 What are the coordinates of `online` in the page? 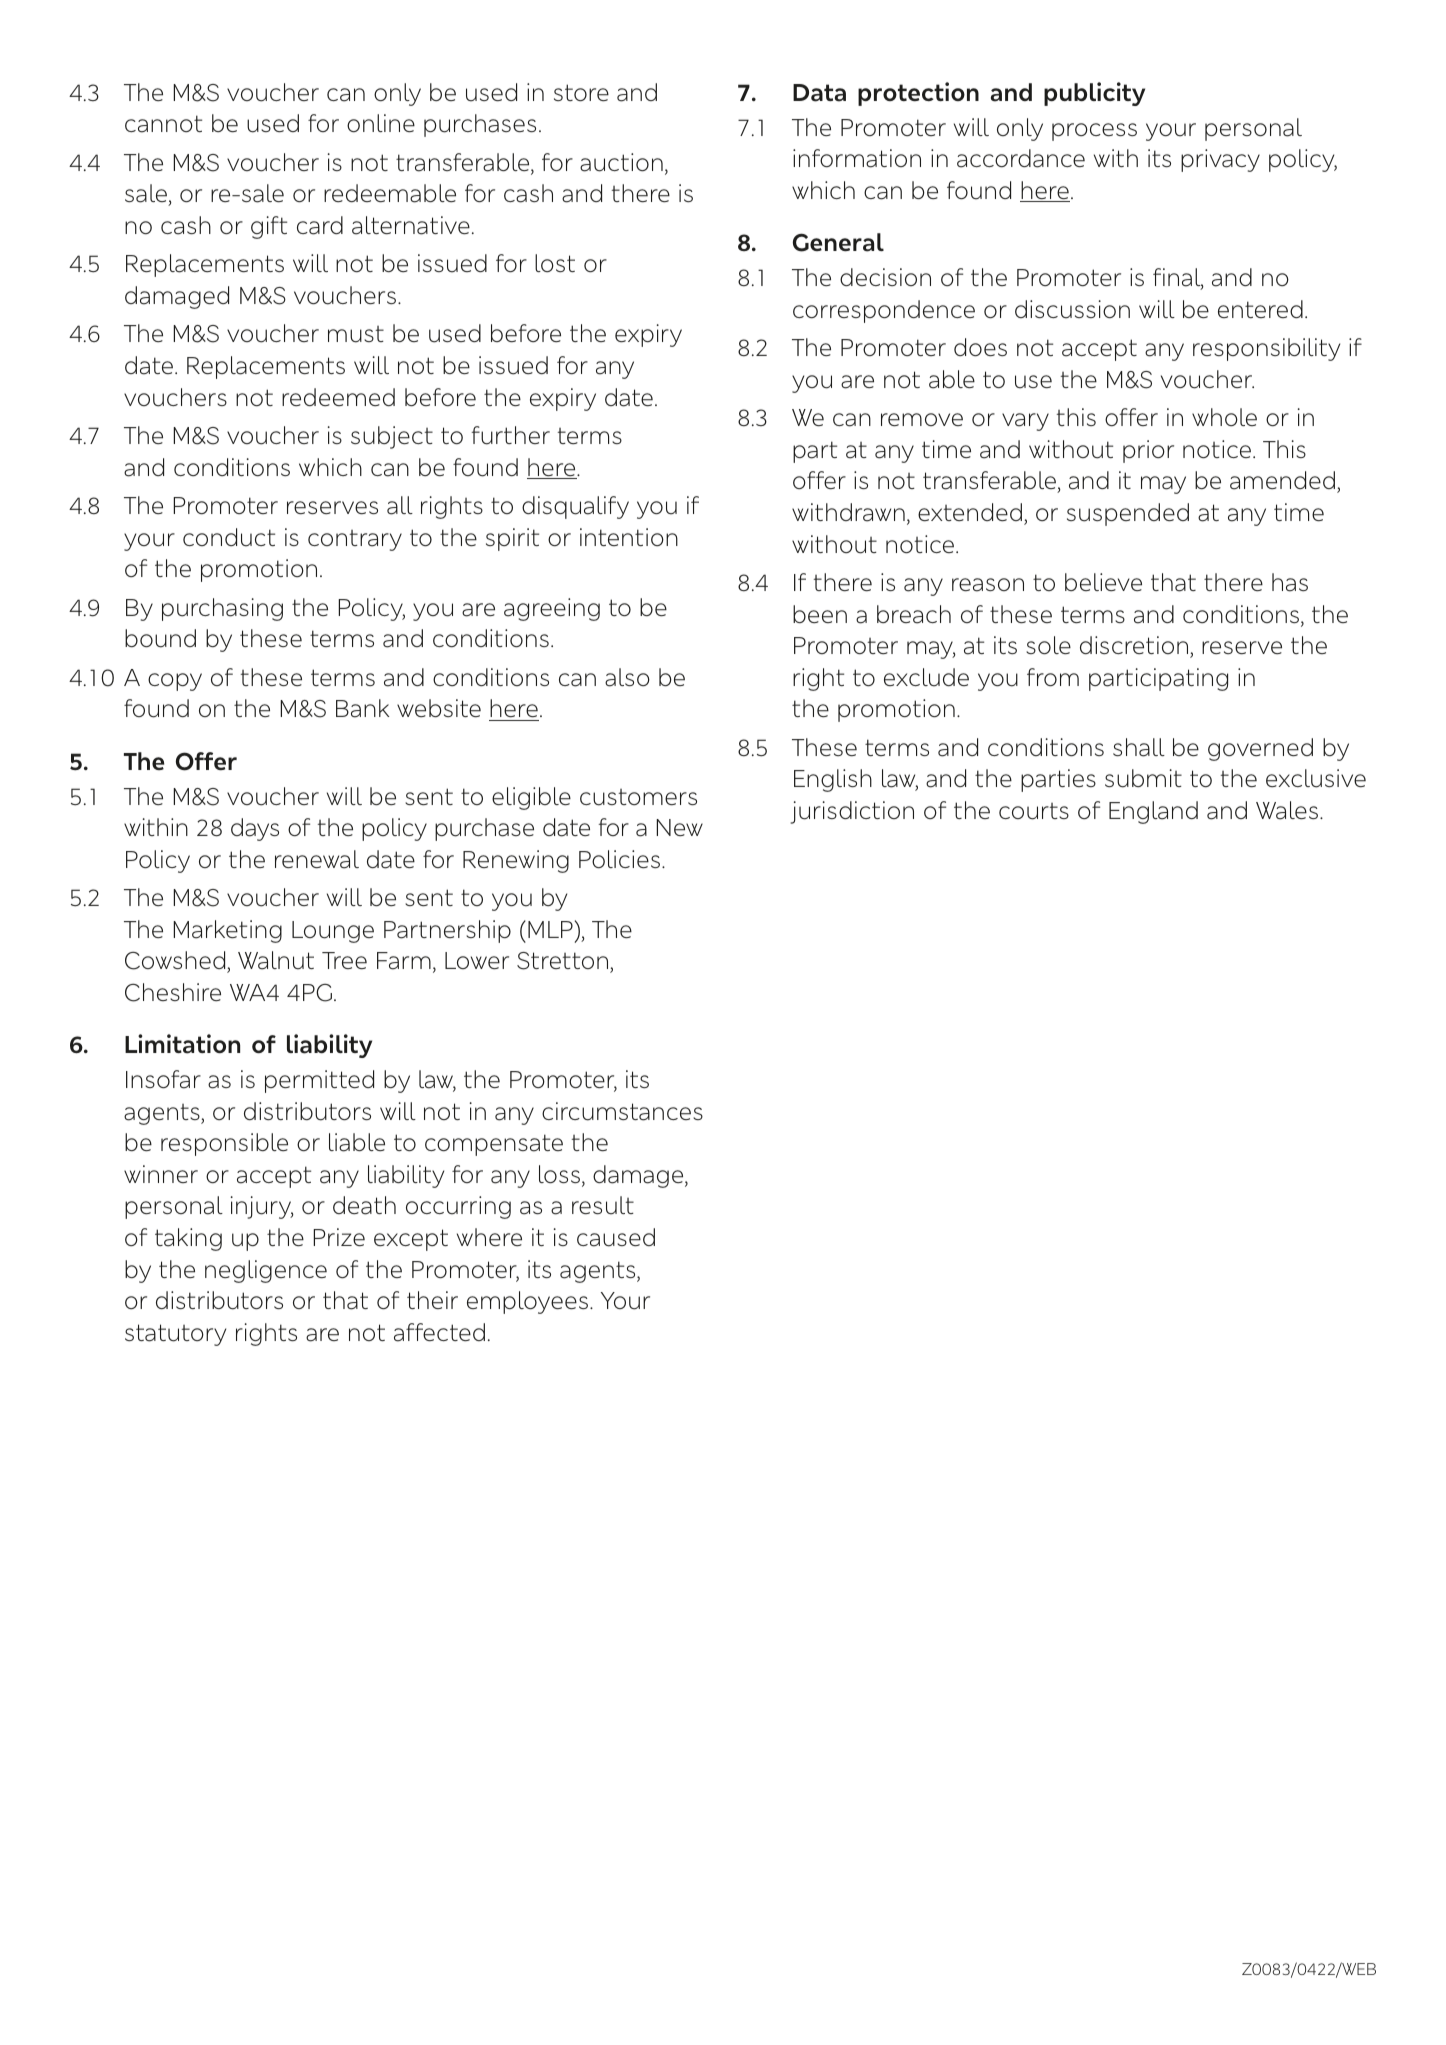 It's located at (381, 123).
